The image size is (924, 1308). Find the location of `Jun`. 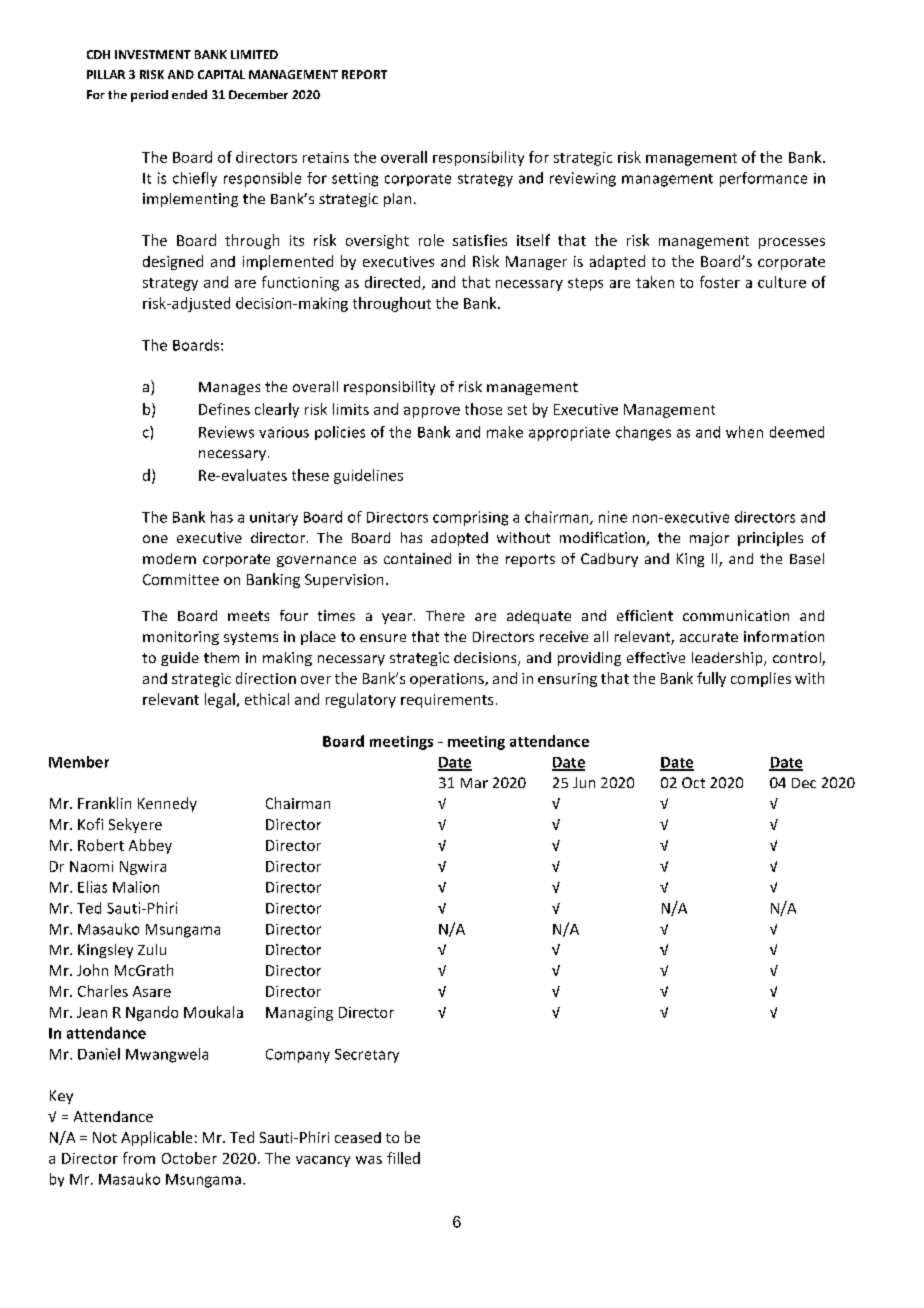

Jun is located at coordinates (584, 782).
